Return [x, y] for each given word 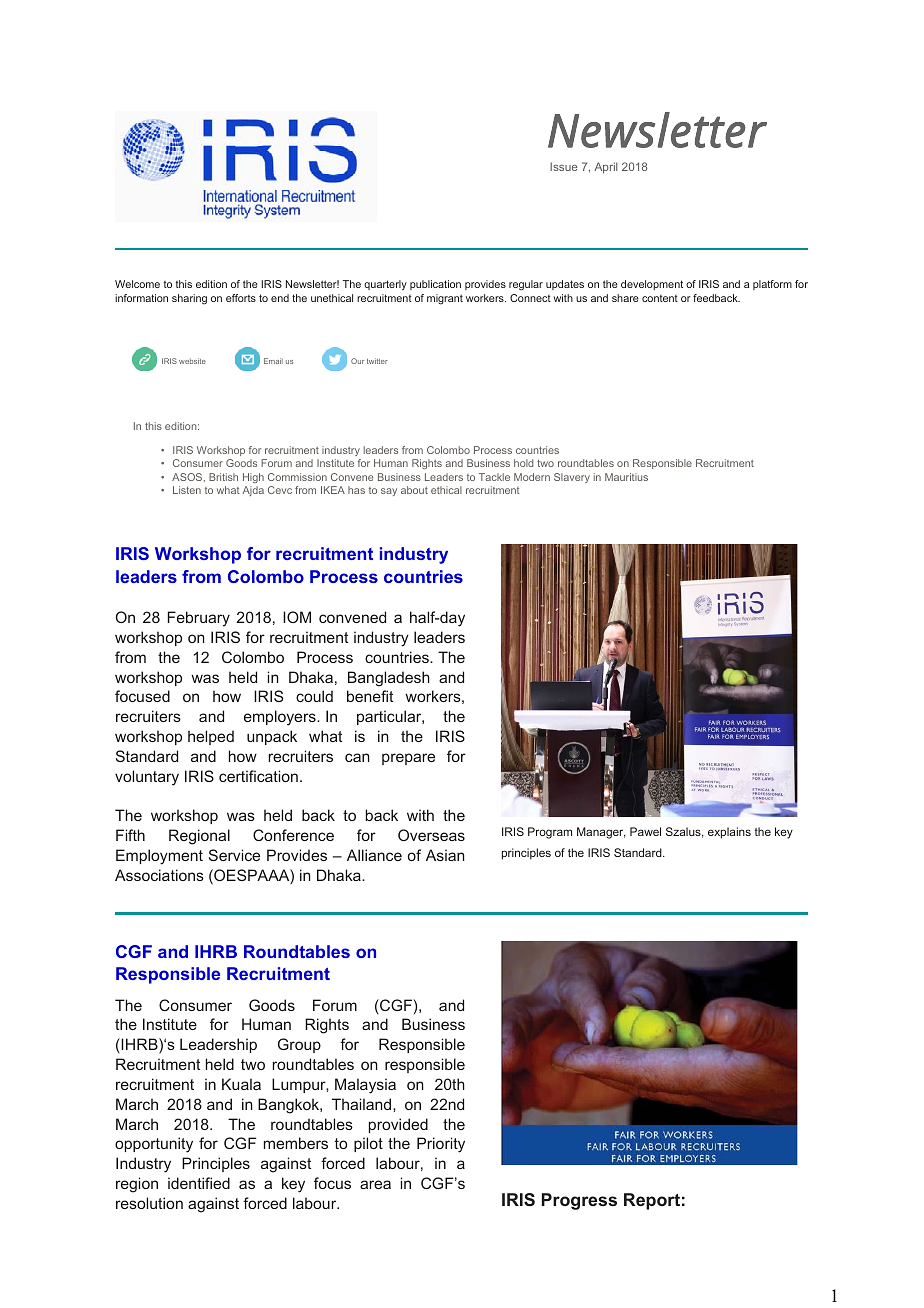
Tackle [494, 477]
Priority [441, 1145]
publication [435, 285]
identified [199, 1183]
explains [729, 833]
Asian [445, 855]
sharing [189, 299]
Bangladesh [389, 679]
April [605, 168]
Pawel [645, 831]
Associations [159, 875]
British [223, 477]
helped [211, 737]
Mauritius [626, 477]
